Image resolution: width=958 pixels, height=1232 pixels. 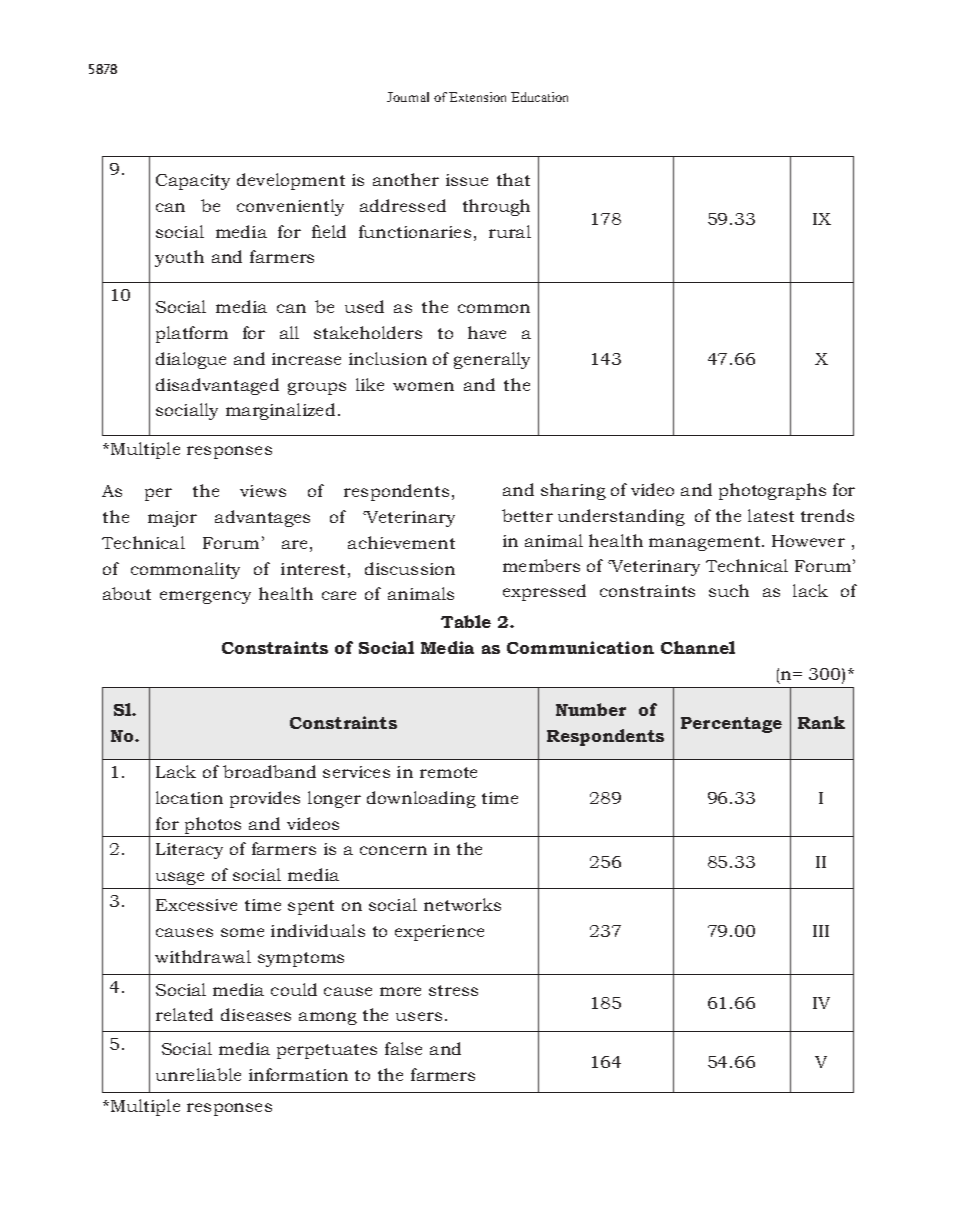 What do you see at coordinates (698, 647) in the screenshot?
I see `Channel` at bounding box center [698, 647].
